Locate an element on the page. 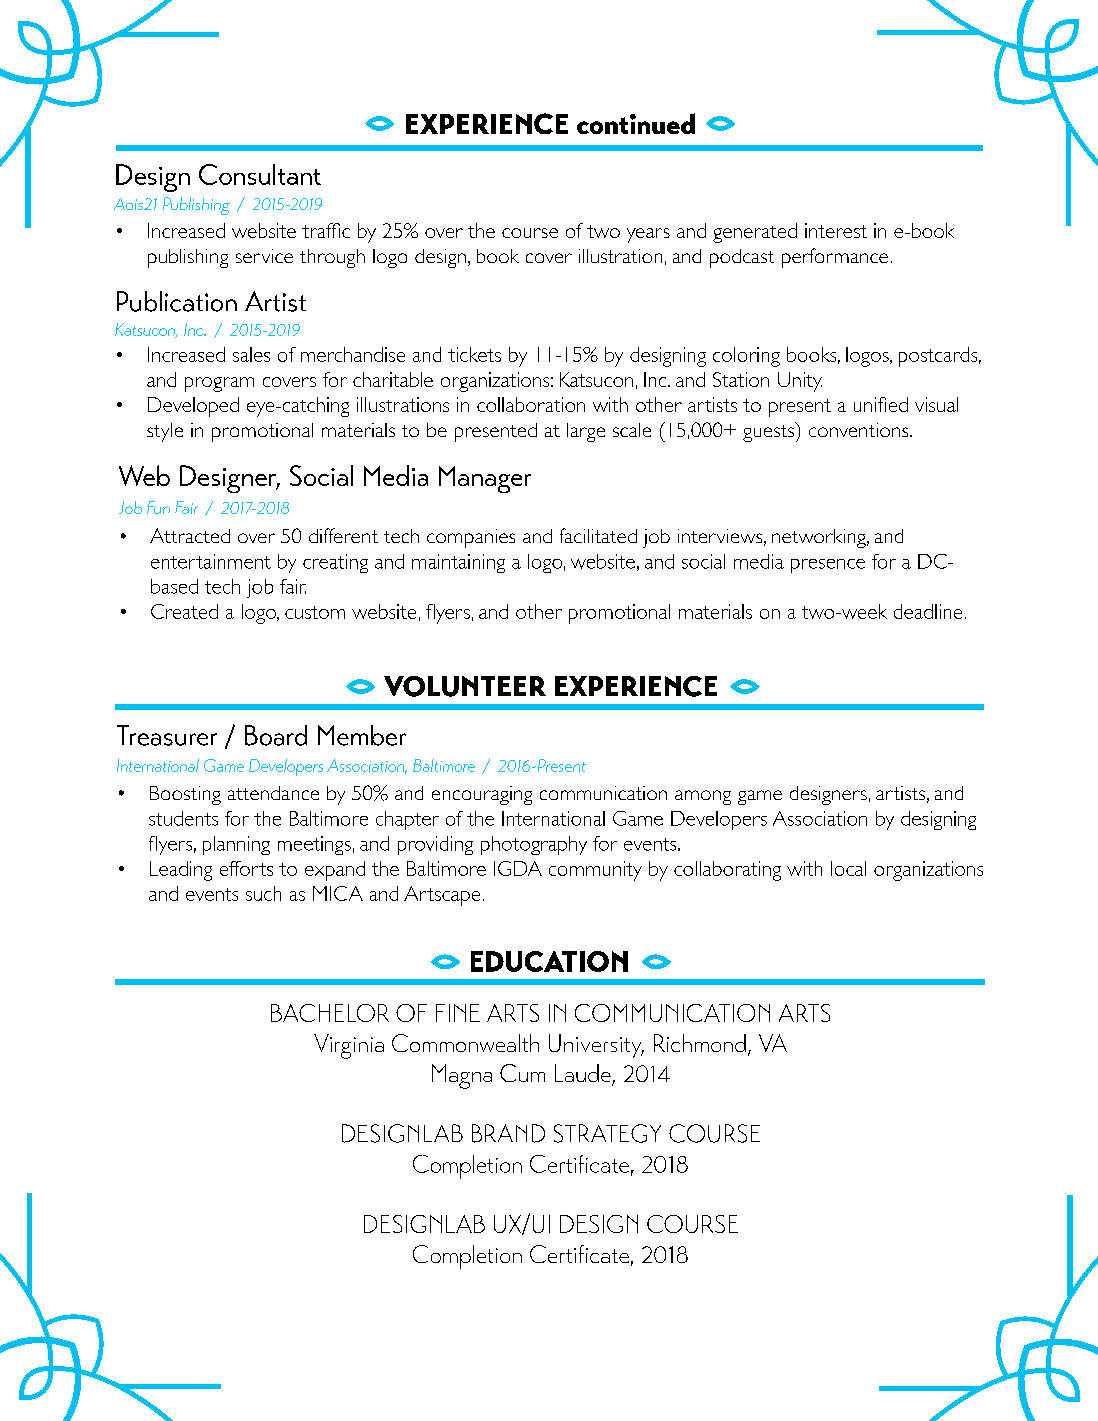 This image has height=1421, width=1098. tickets is located at coordinates (474, 354).
